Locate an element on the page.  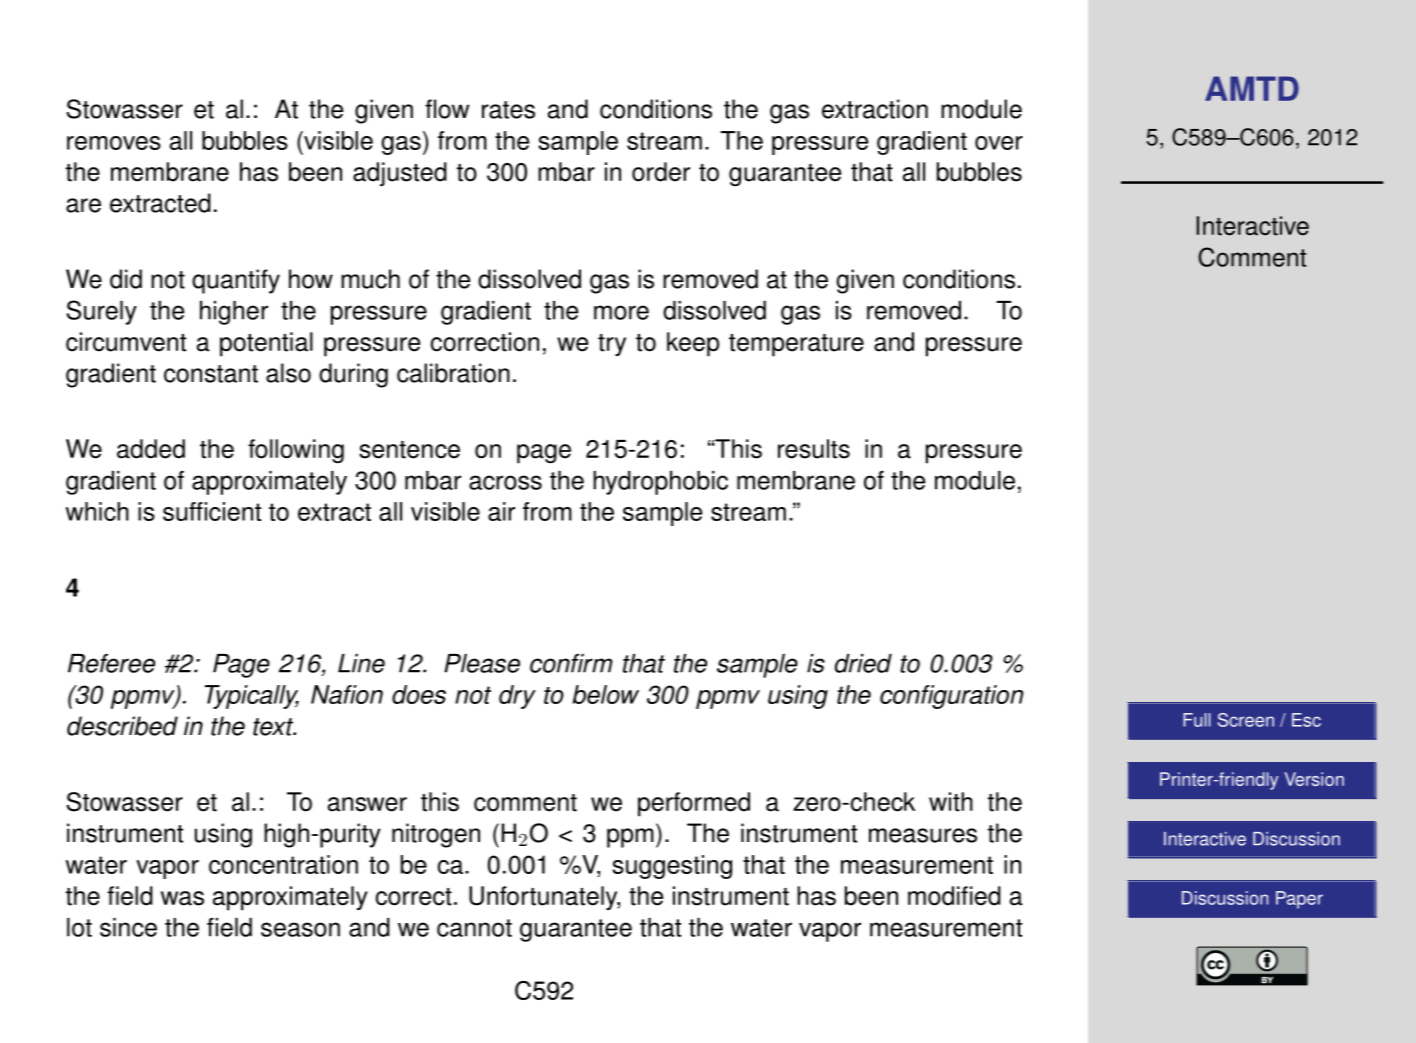
season is located at coordinates (300, 929).
